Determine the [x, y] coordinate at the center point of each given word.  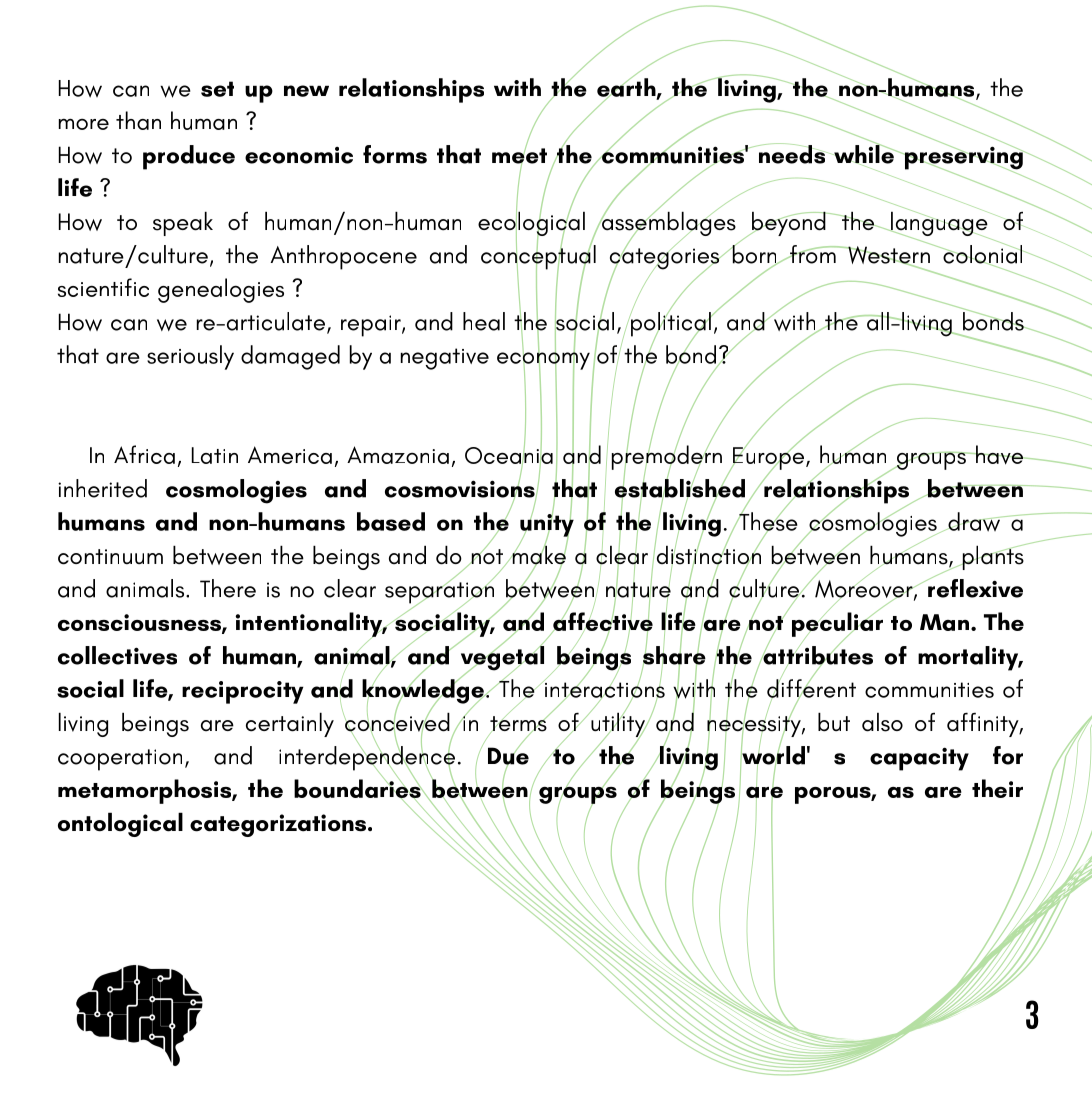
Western [889, 255]
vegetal [501, 658]
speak [183, 223]
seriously [190, 357]
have [999, 455]
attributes [817, 655]
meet [519, 156]
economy [543, 361]
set [217, 89]
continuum [110, 557]
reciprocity [242, 692]
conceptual [538, 257]
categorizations [279, 825]
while [864, 154]
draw [973, 522]
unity [547, 525]
